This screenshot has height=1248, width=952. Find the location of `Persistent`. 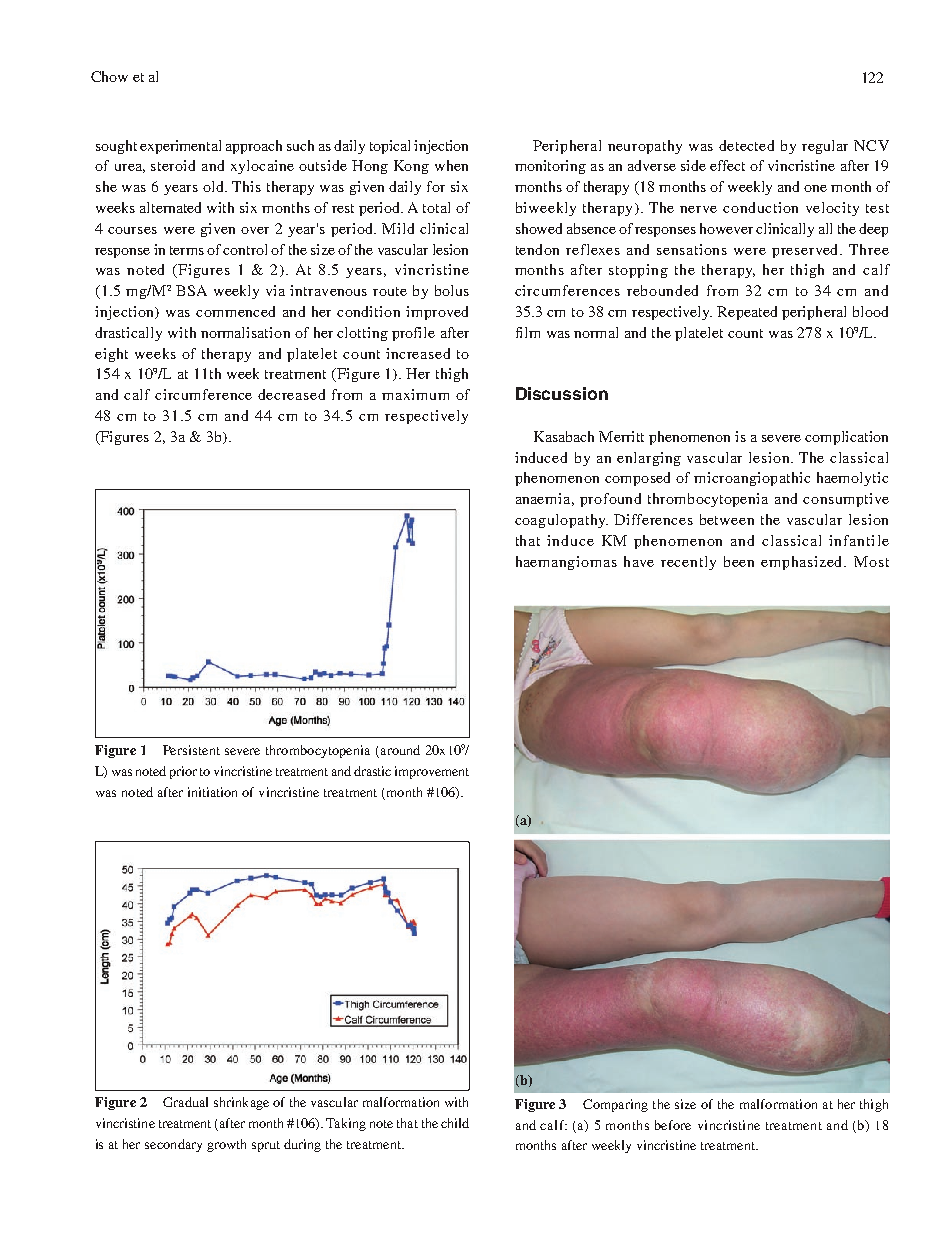

Persistent is located at coordinates (191, 750).
